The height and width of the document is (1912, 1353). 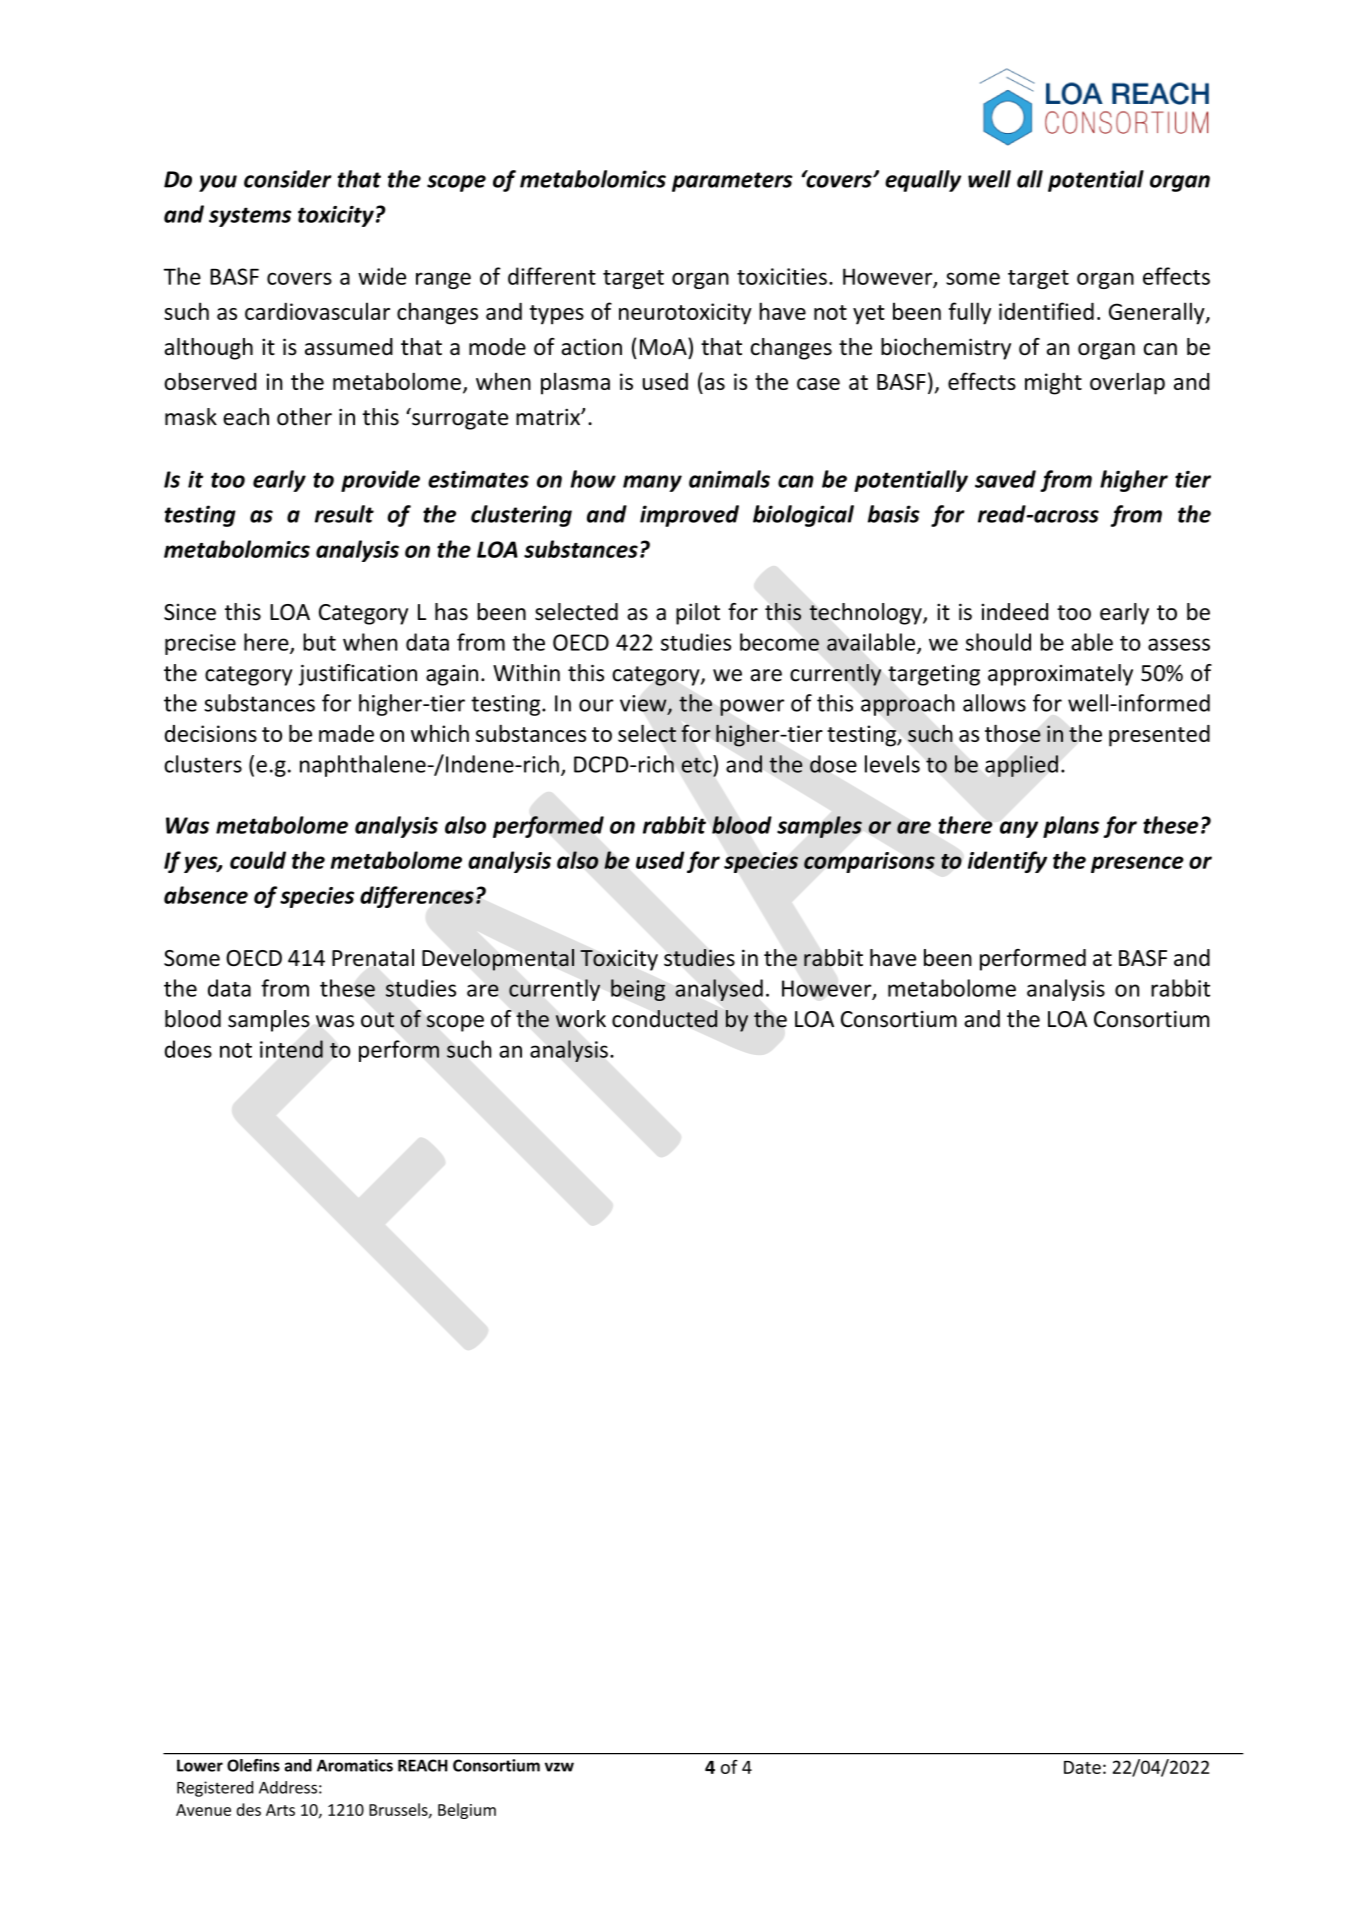 What do you see at coordinates (1082, 1767) in the document?
I see `Date` at bounding box center [1082, 1767].
